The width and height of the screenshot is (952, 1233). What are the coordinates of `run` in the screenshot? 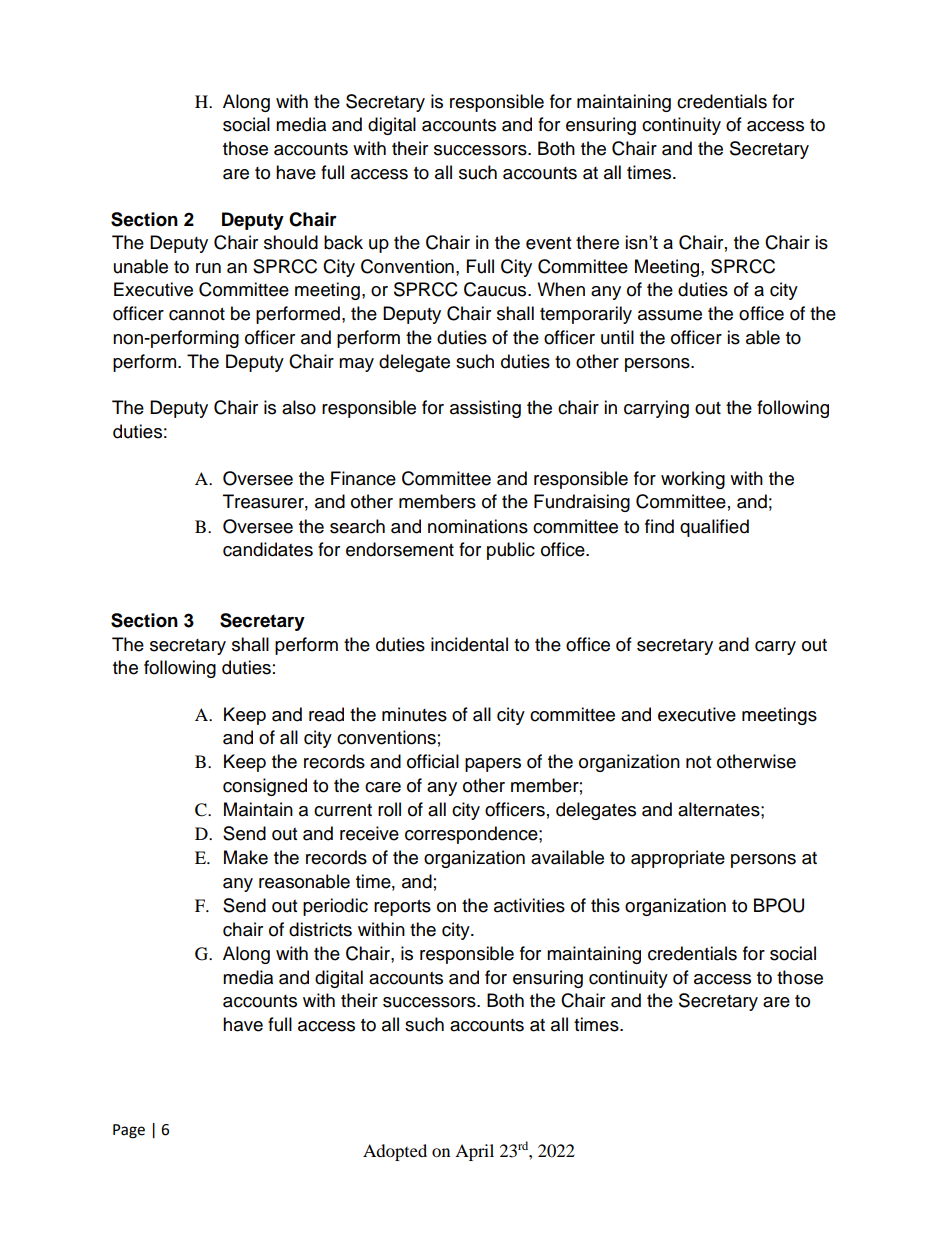 It's located at (208, 268).
